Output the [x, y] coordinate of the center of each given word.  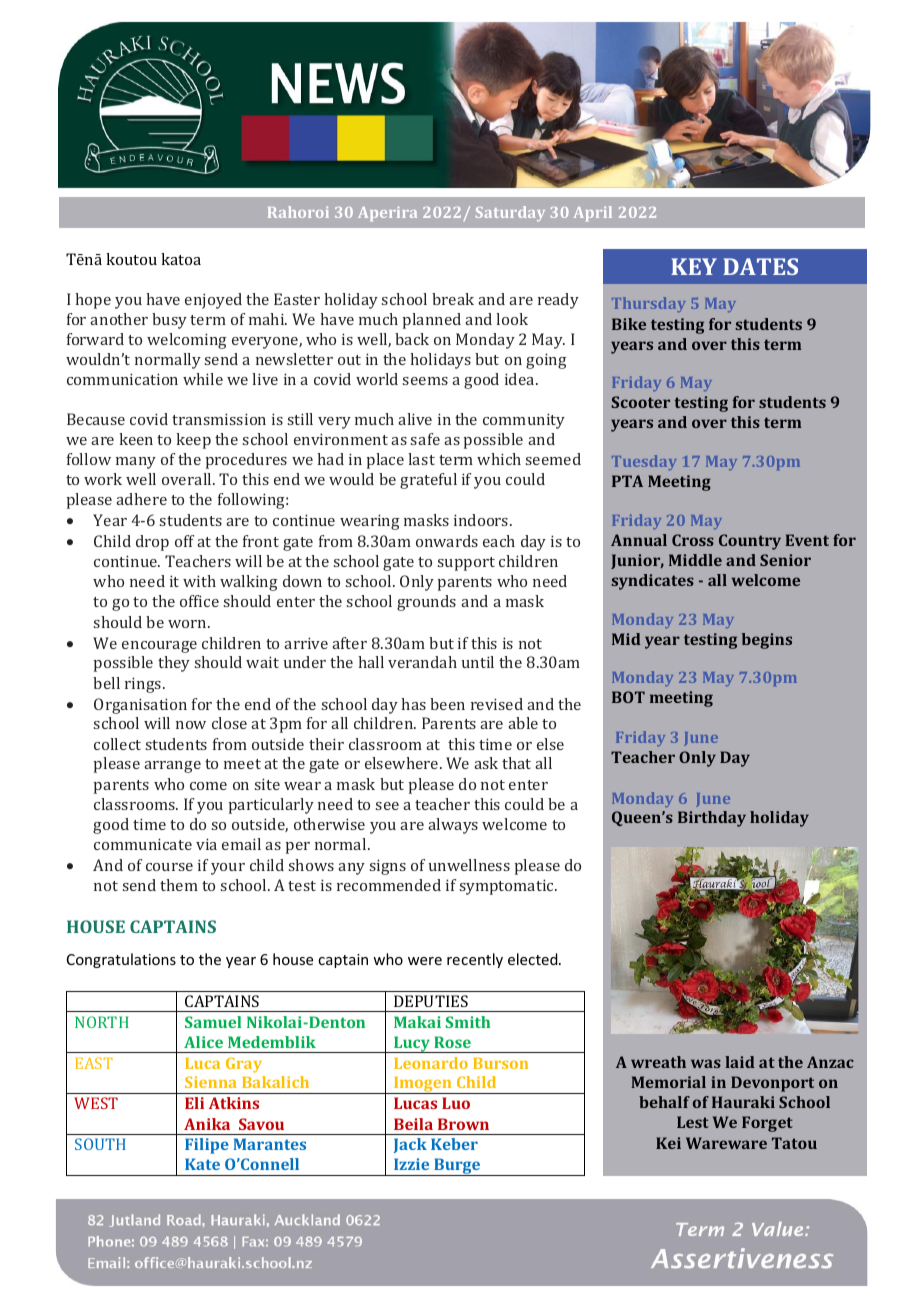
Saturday [510, 213]
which [499, 459]
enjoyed [213, 301]
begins [767, 641]
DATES [760, 266]
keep [193, 441]
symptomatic [508, 887]
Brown [463, 1124]
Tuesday [644, 462]
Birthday [712, 819]
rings [144, 685]
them [179, 885]
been [447, 704]
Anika [207, 1124]
